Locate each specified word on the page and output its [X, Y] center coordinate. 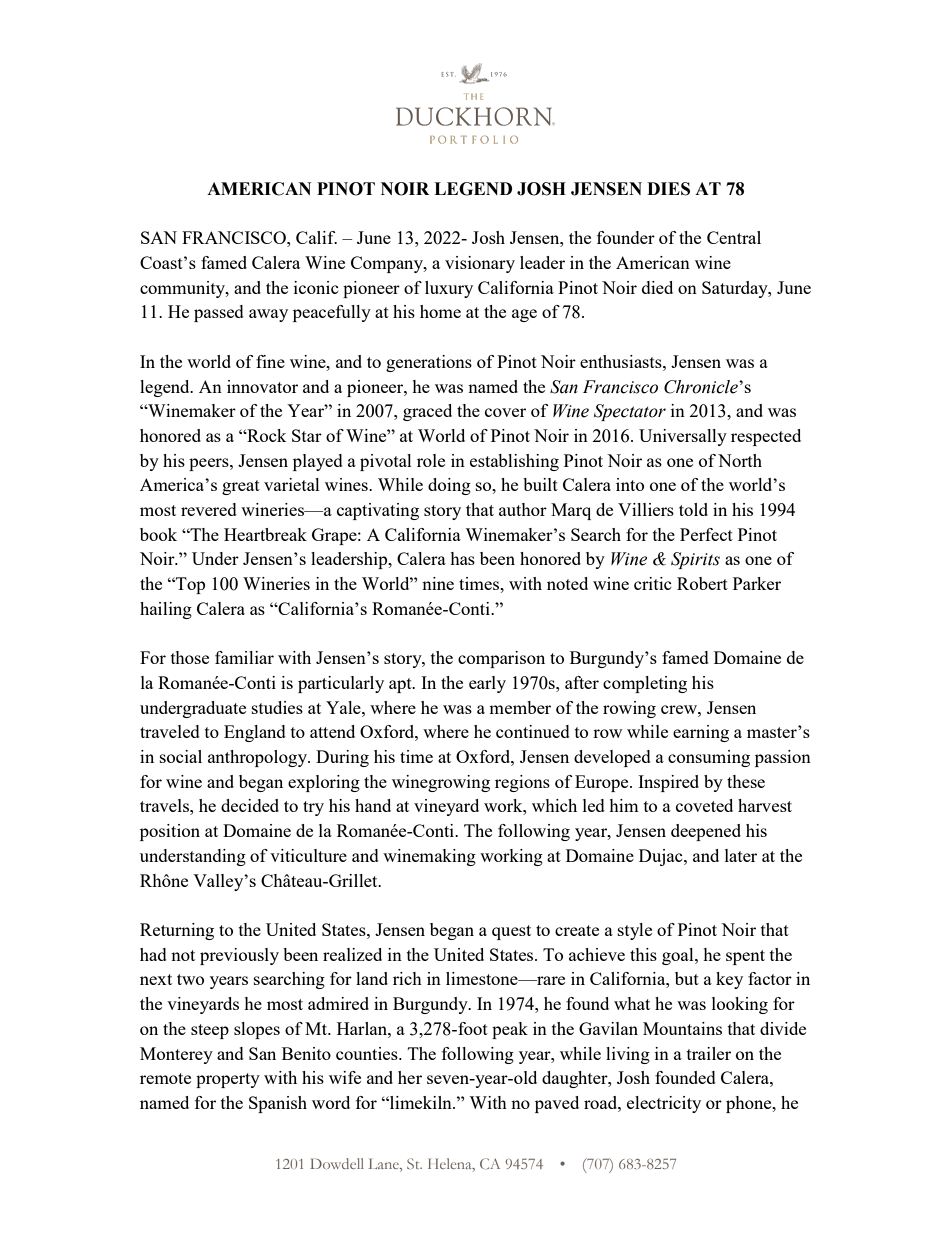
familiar [244, 657]
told [693, 509]
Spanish [278, 1104]
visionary [480, 264]
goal [679, 956]
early [487, 684]
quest [511, 932]
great [241, 487]
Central [734, 237]
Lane [384, 1165]
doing [449, 486]
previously [239, 956]
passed [219, 313]
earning [701, 733]
